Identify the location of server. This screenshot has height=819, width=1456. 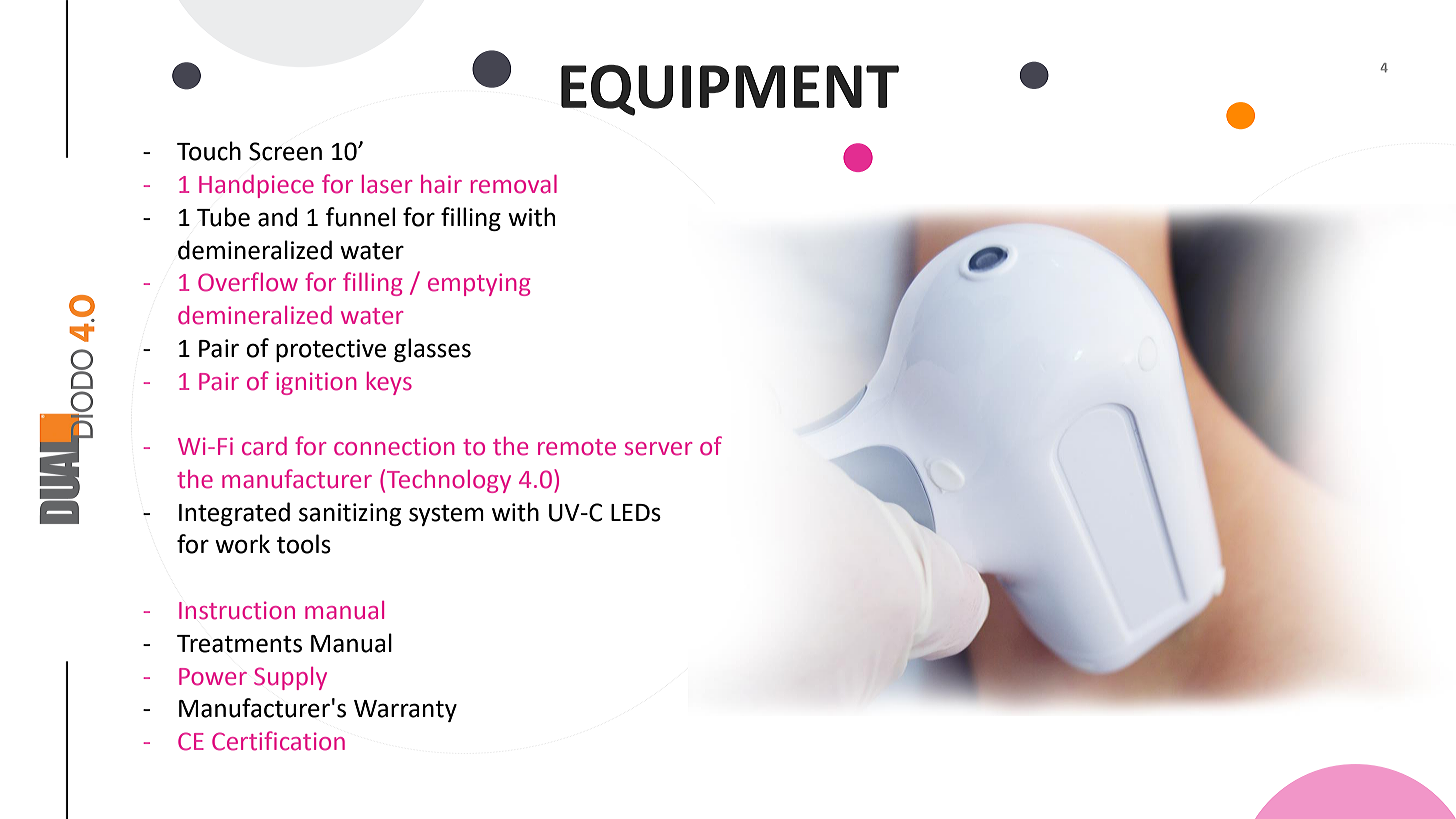
(658, 449).
